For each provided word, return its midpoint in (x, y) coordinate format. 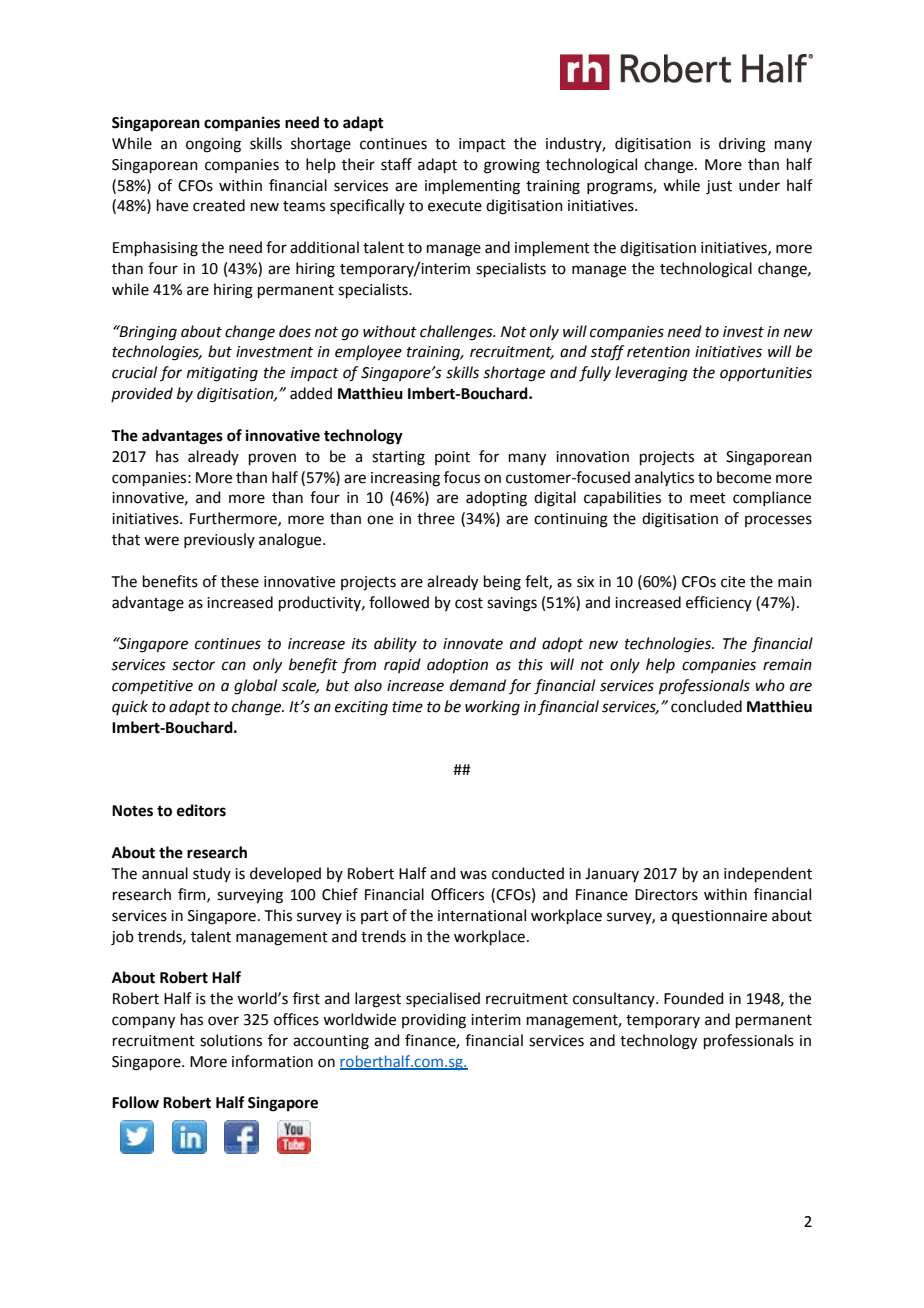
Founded (694, 998)
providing (434, 1021)
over (223, 1021)
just (719, 187)
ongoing (213, 145)
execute (455, 206)
